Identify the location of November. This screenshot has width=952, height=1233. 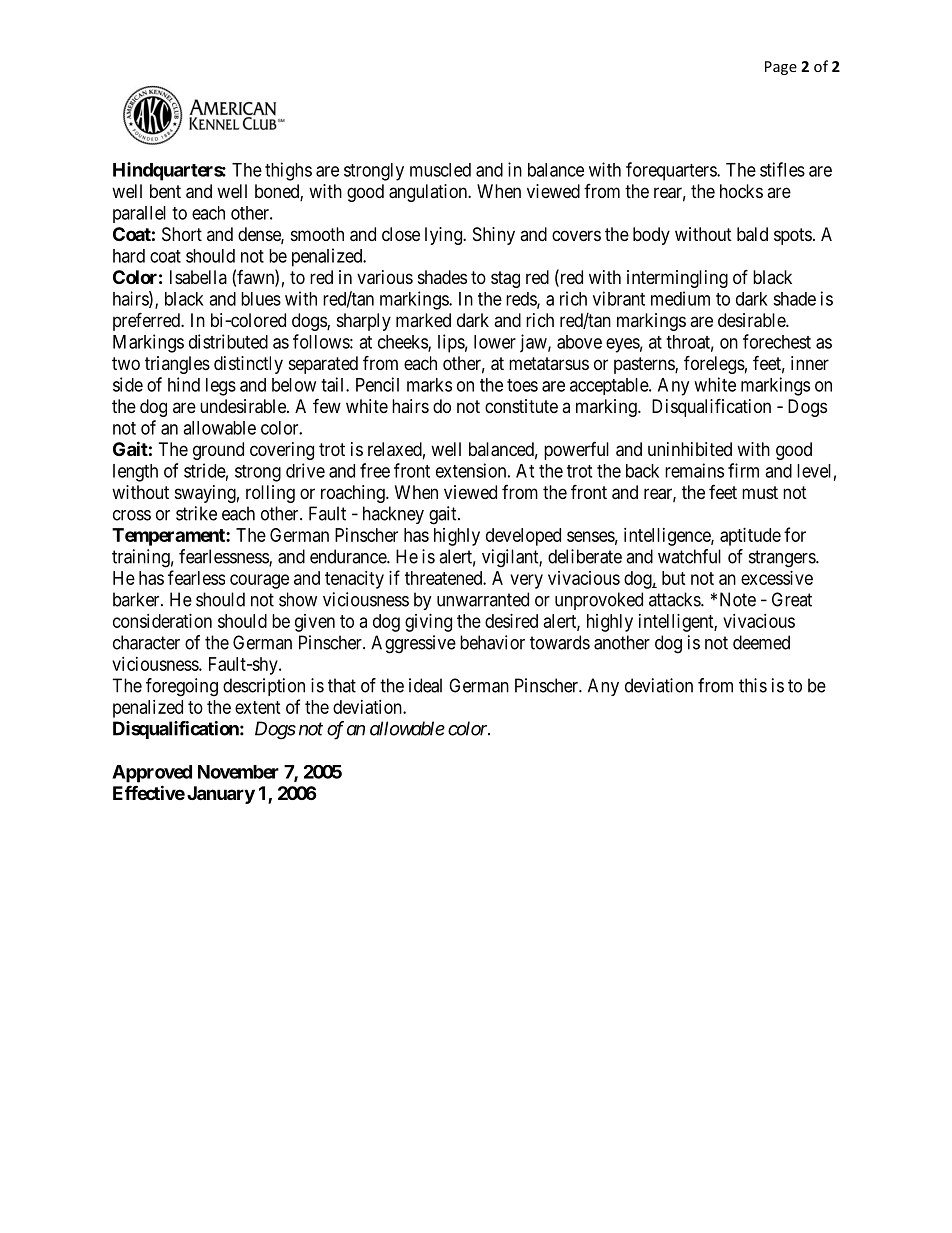
(238, 772).
